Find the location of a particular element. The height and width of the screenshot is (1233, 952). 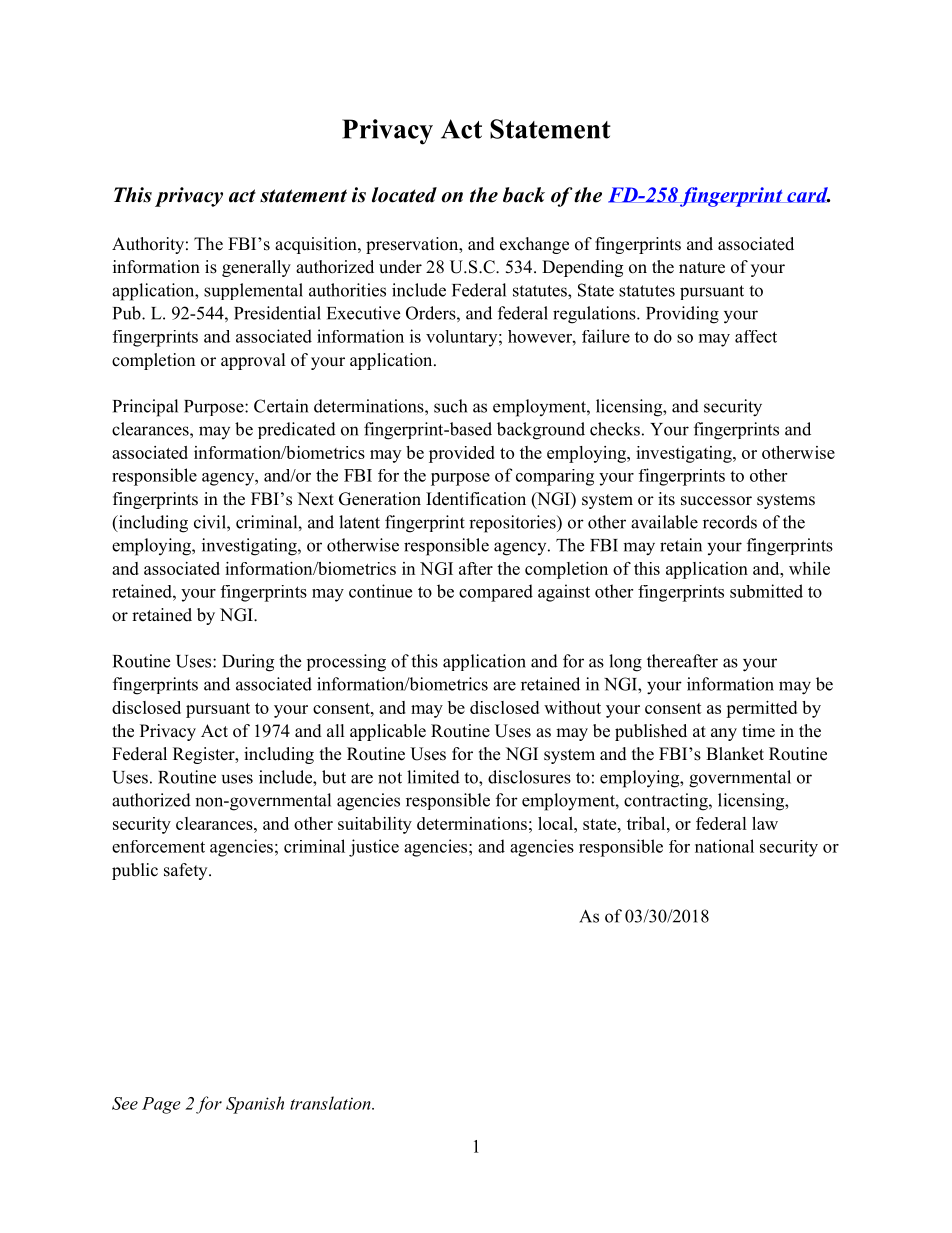

Page is located at coordinates (161, 1105).
